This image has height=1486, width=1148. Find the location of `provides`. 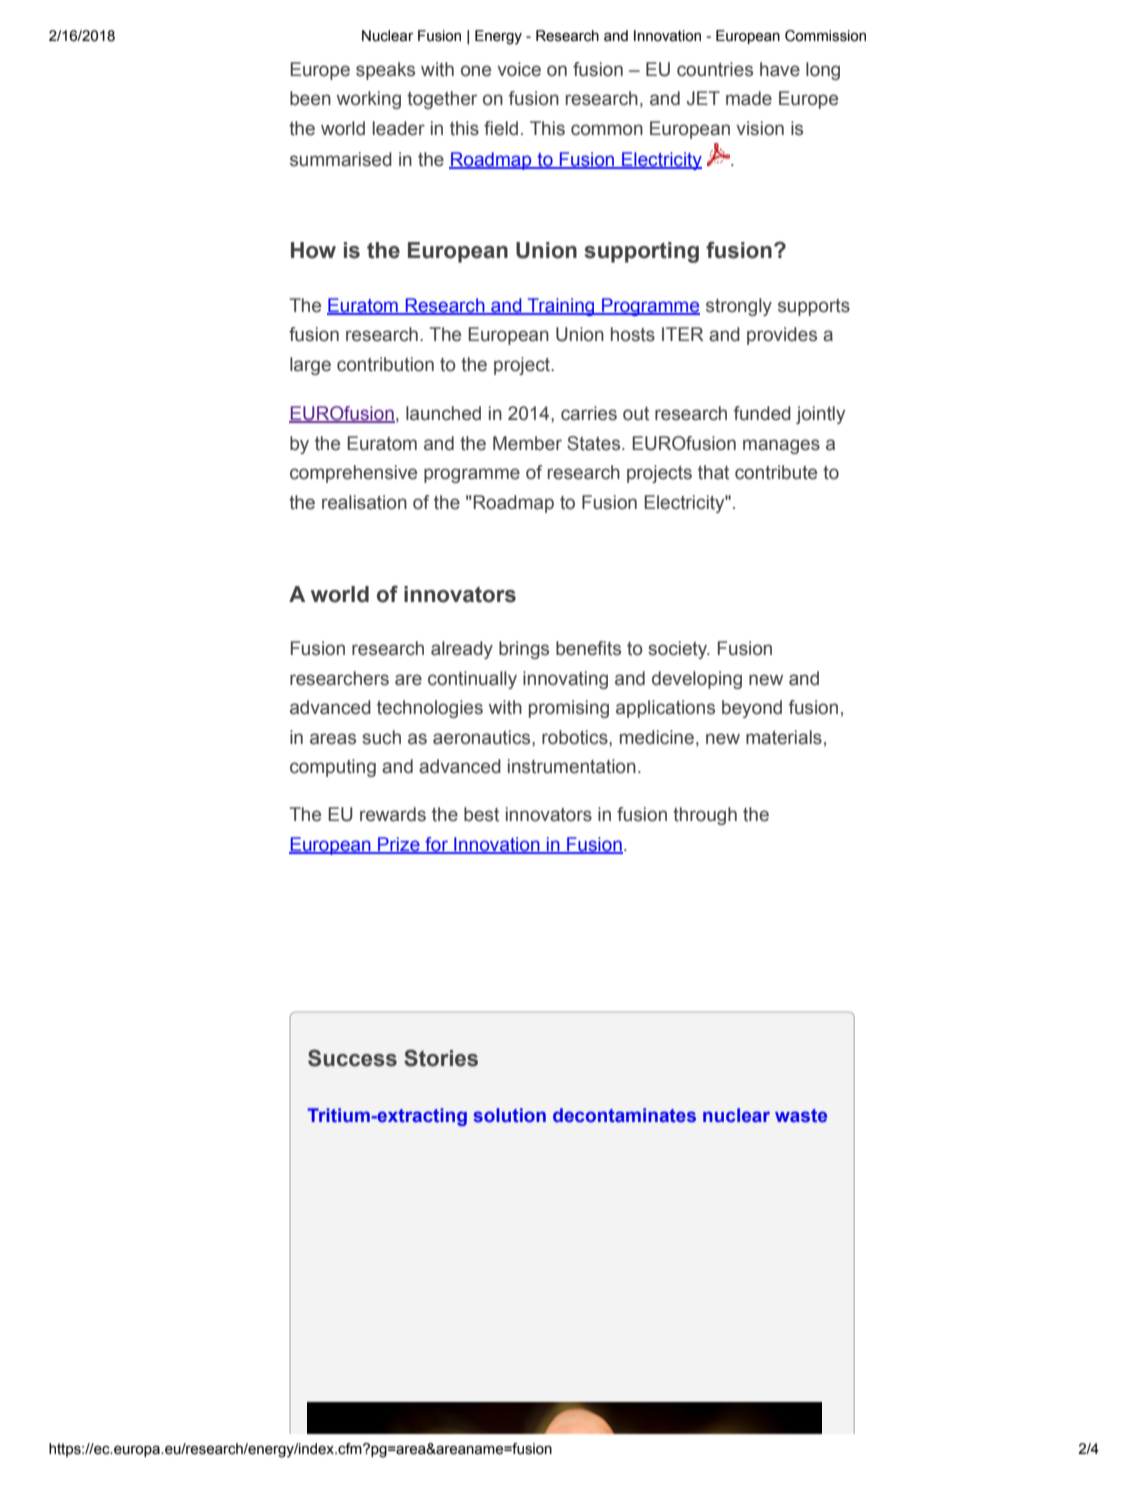

provides is located at coordinates (782, 336).
